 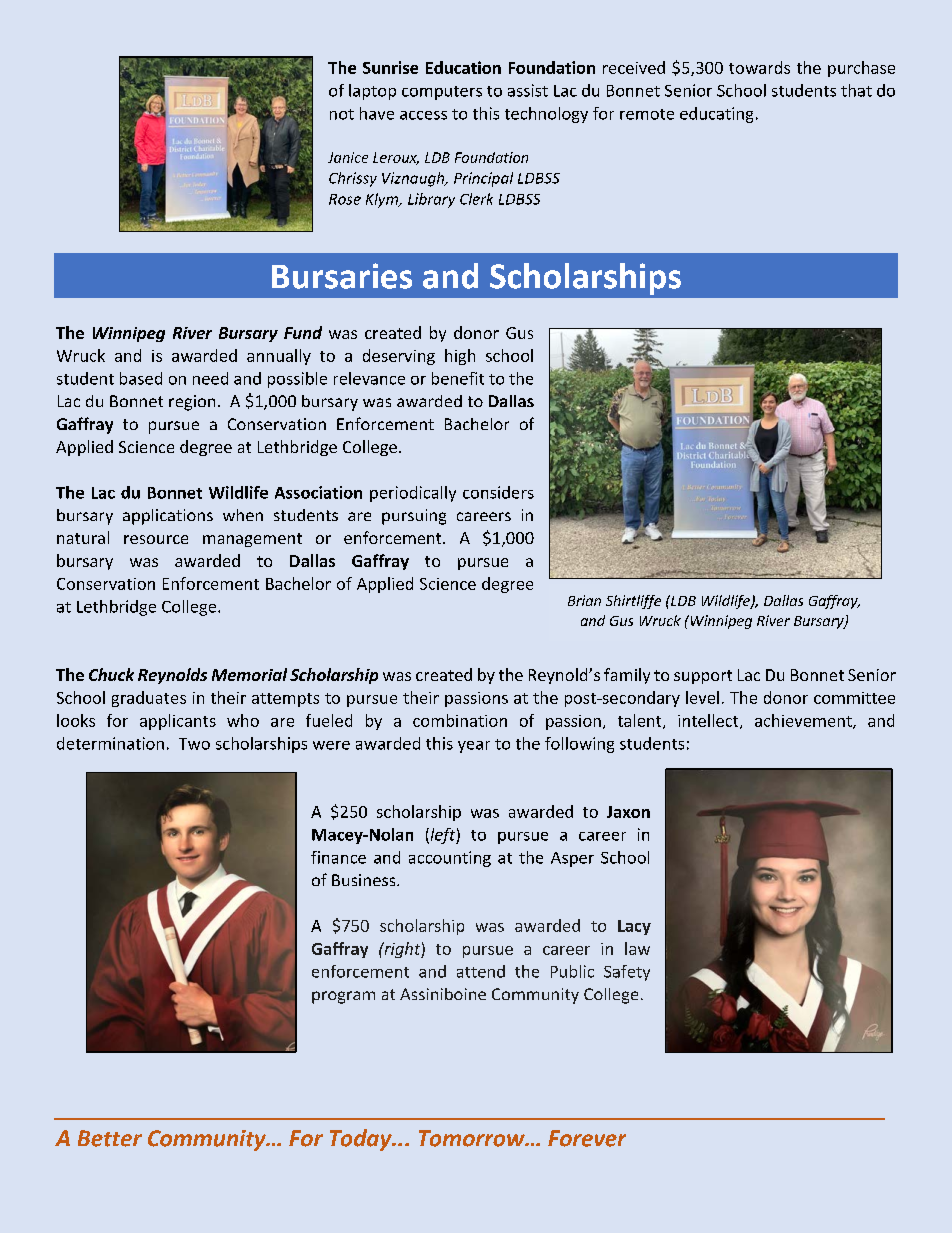 I want to click on not, so click(x=342, y=114).
